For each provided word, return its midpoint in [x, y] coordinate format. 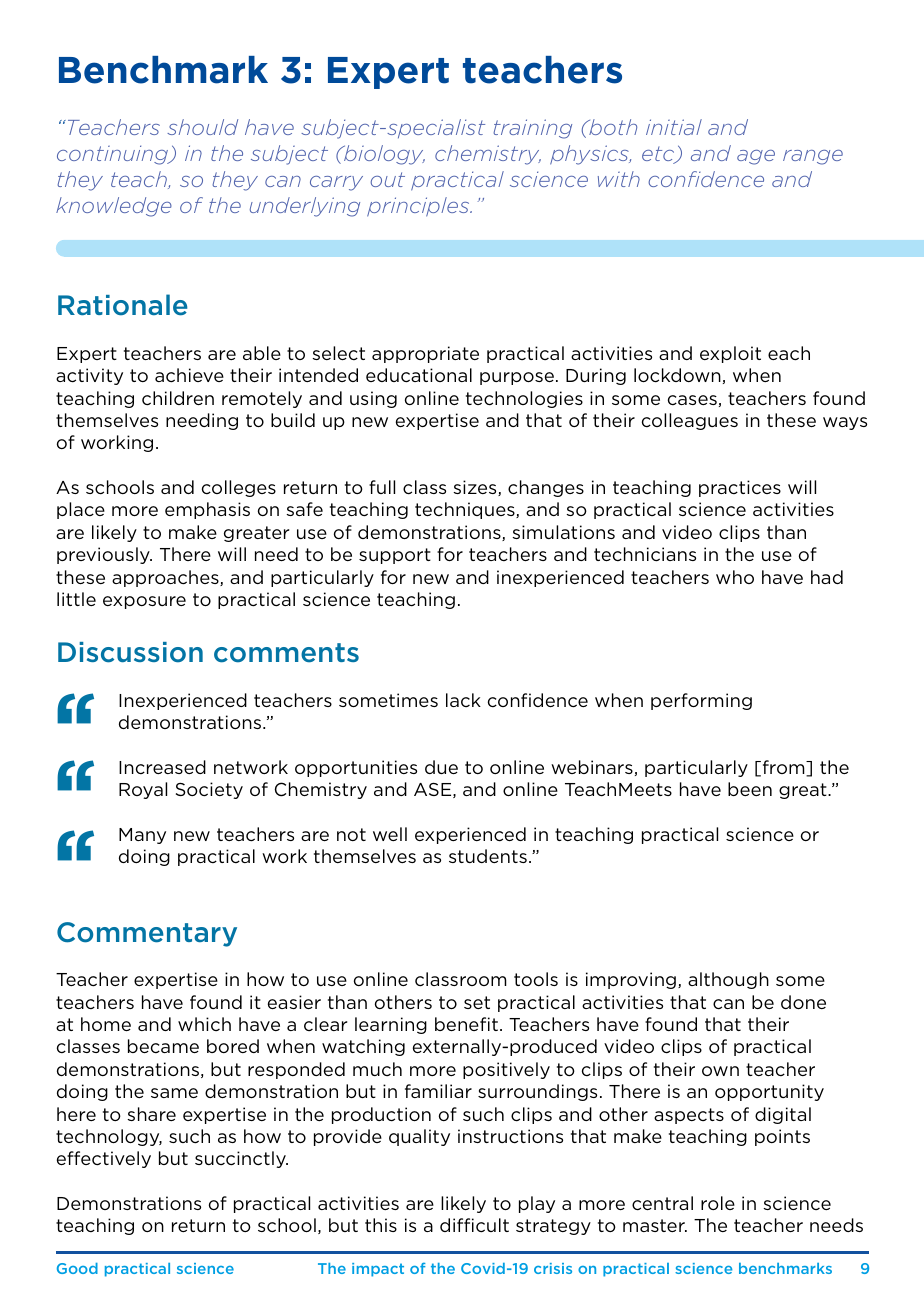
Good [77, 1268]
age [756, 157]
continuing [114, 155]
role [718, 1203]
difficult [474, 1225]
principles [419, 207]
